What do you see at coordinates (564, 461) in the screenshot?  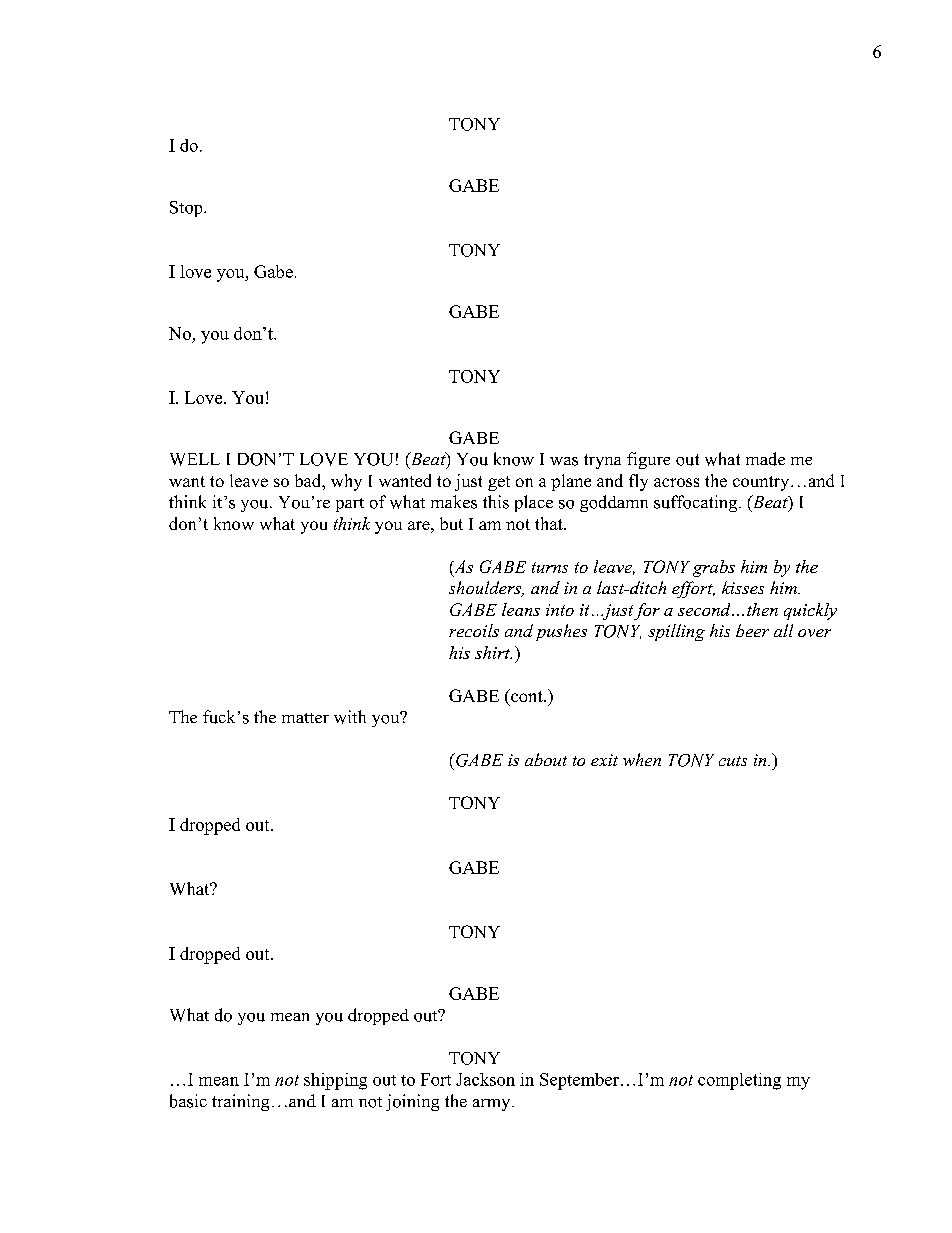 I see `was` at bounding box center [564, 461].
